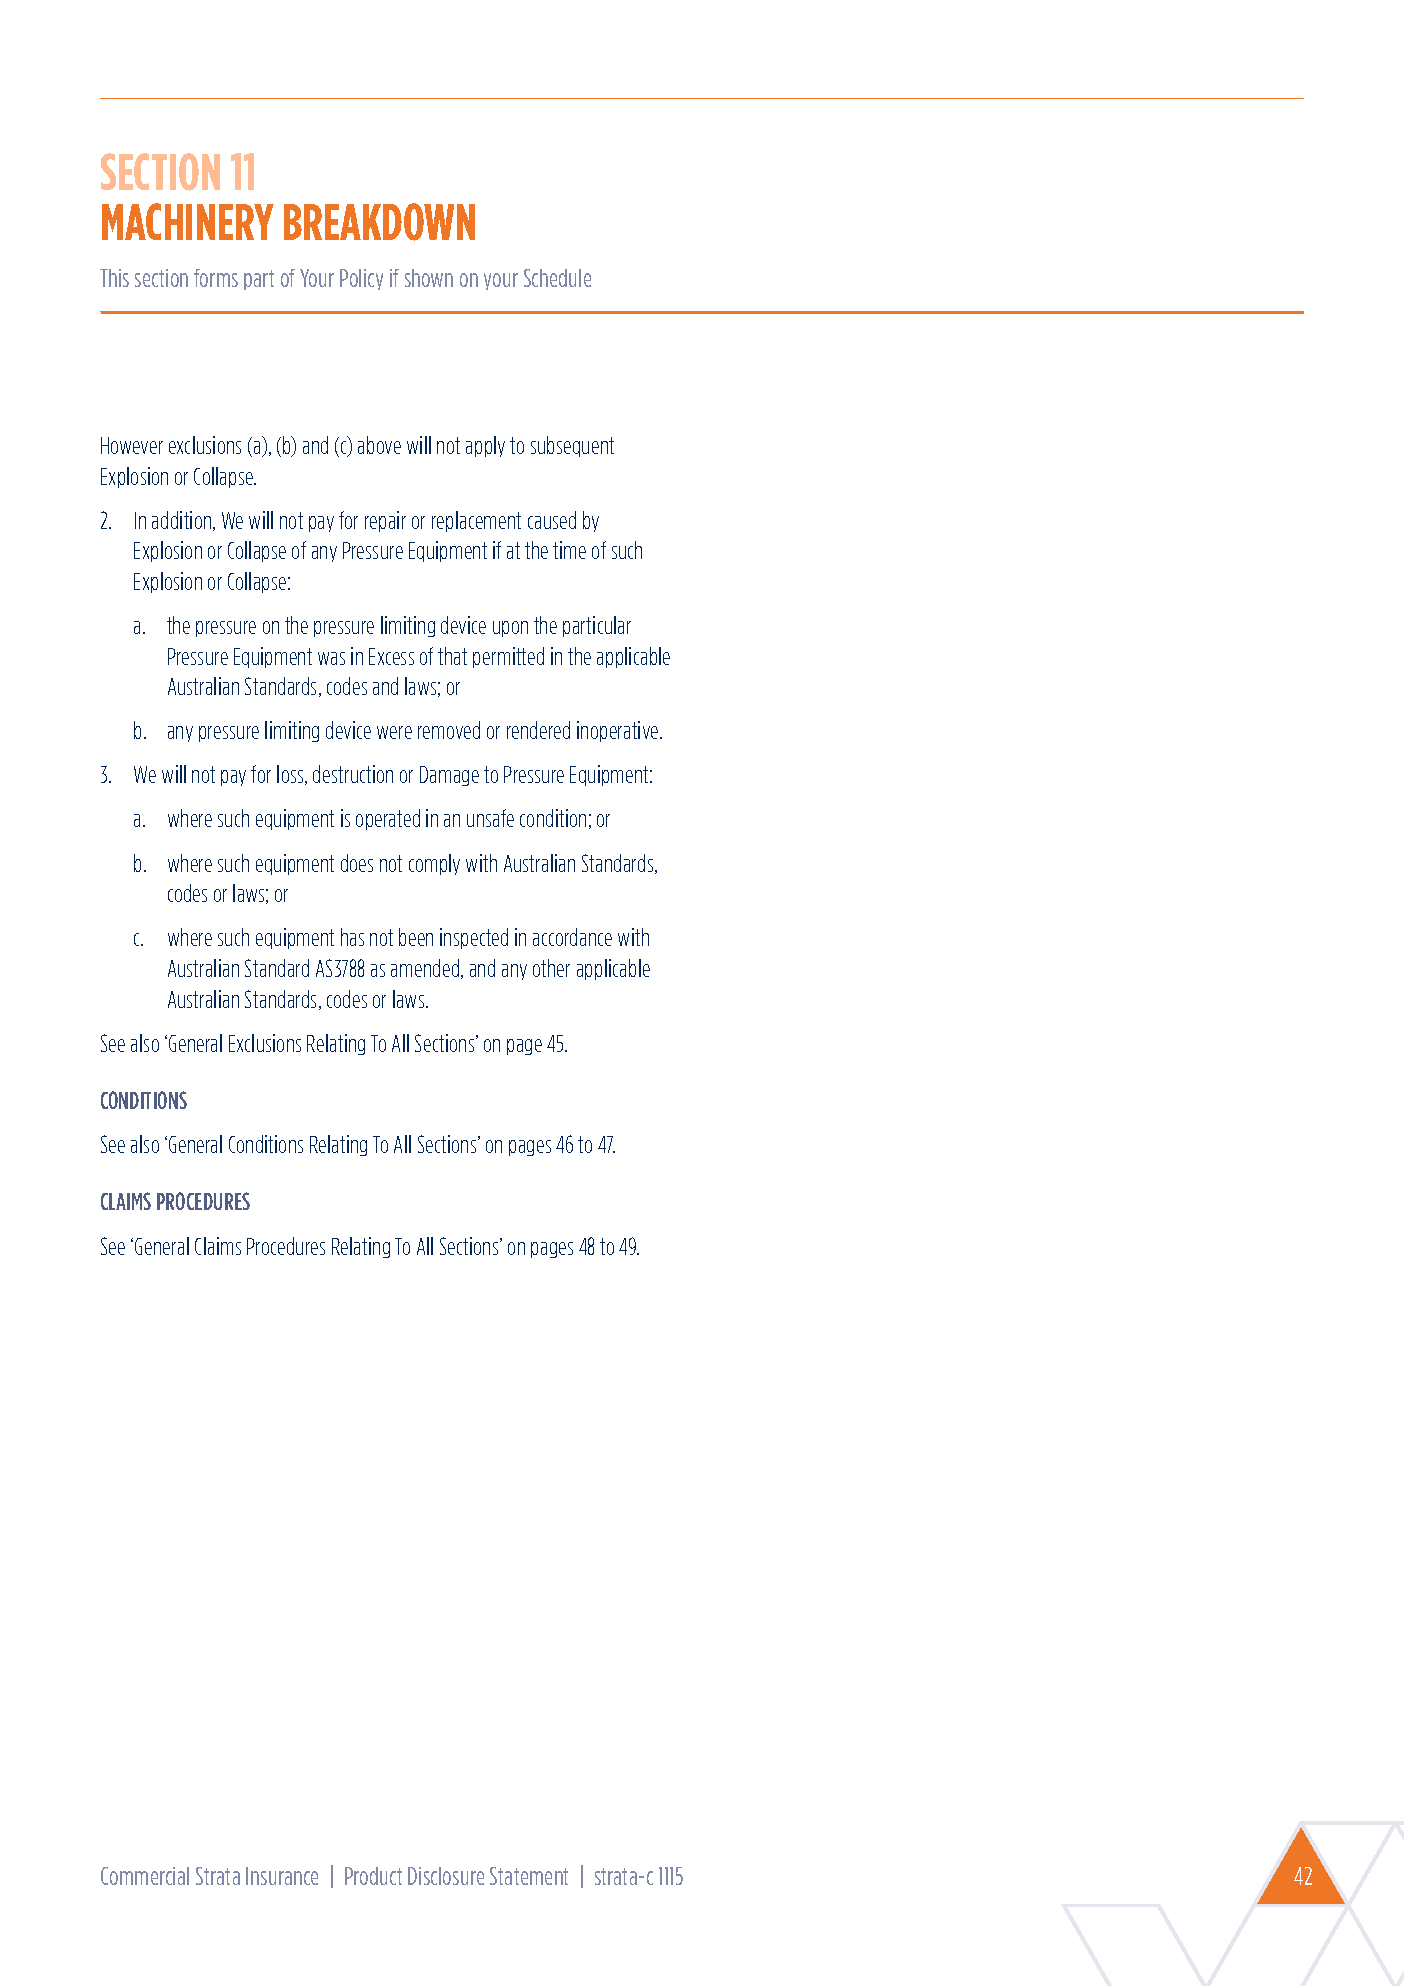 The width and height of the screenshot is (1404, 1986). Describe the element at coordinates (352, 937) in the screenshot. I see `has` at that location.
